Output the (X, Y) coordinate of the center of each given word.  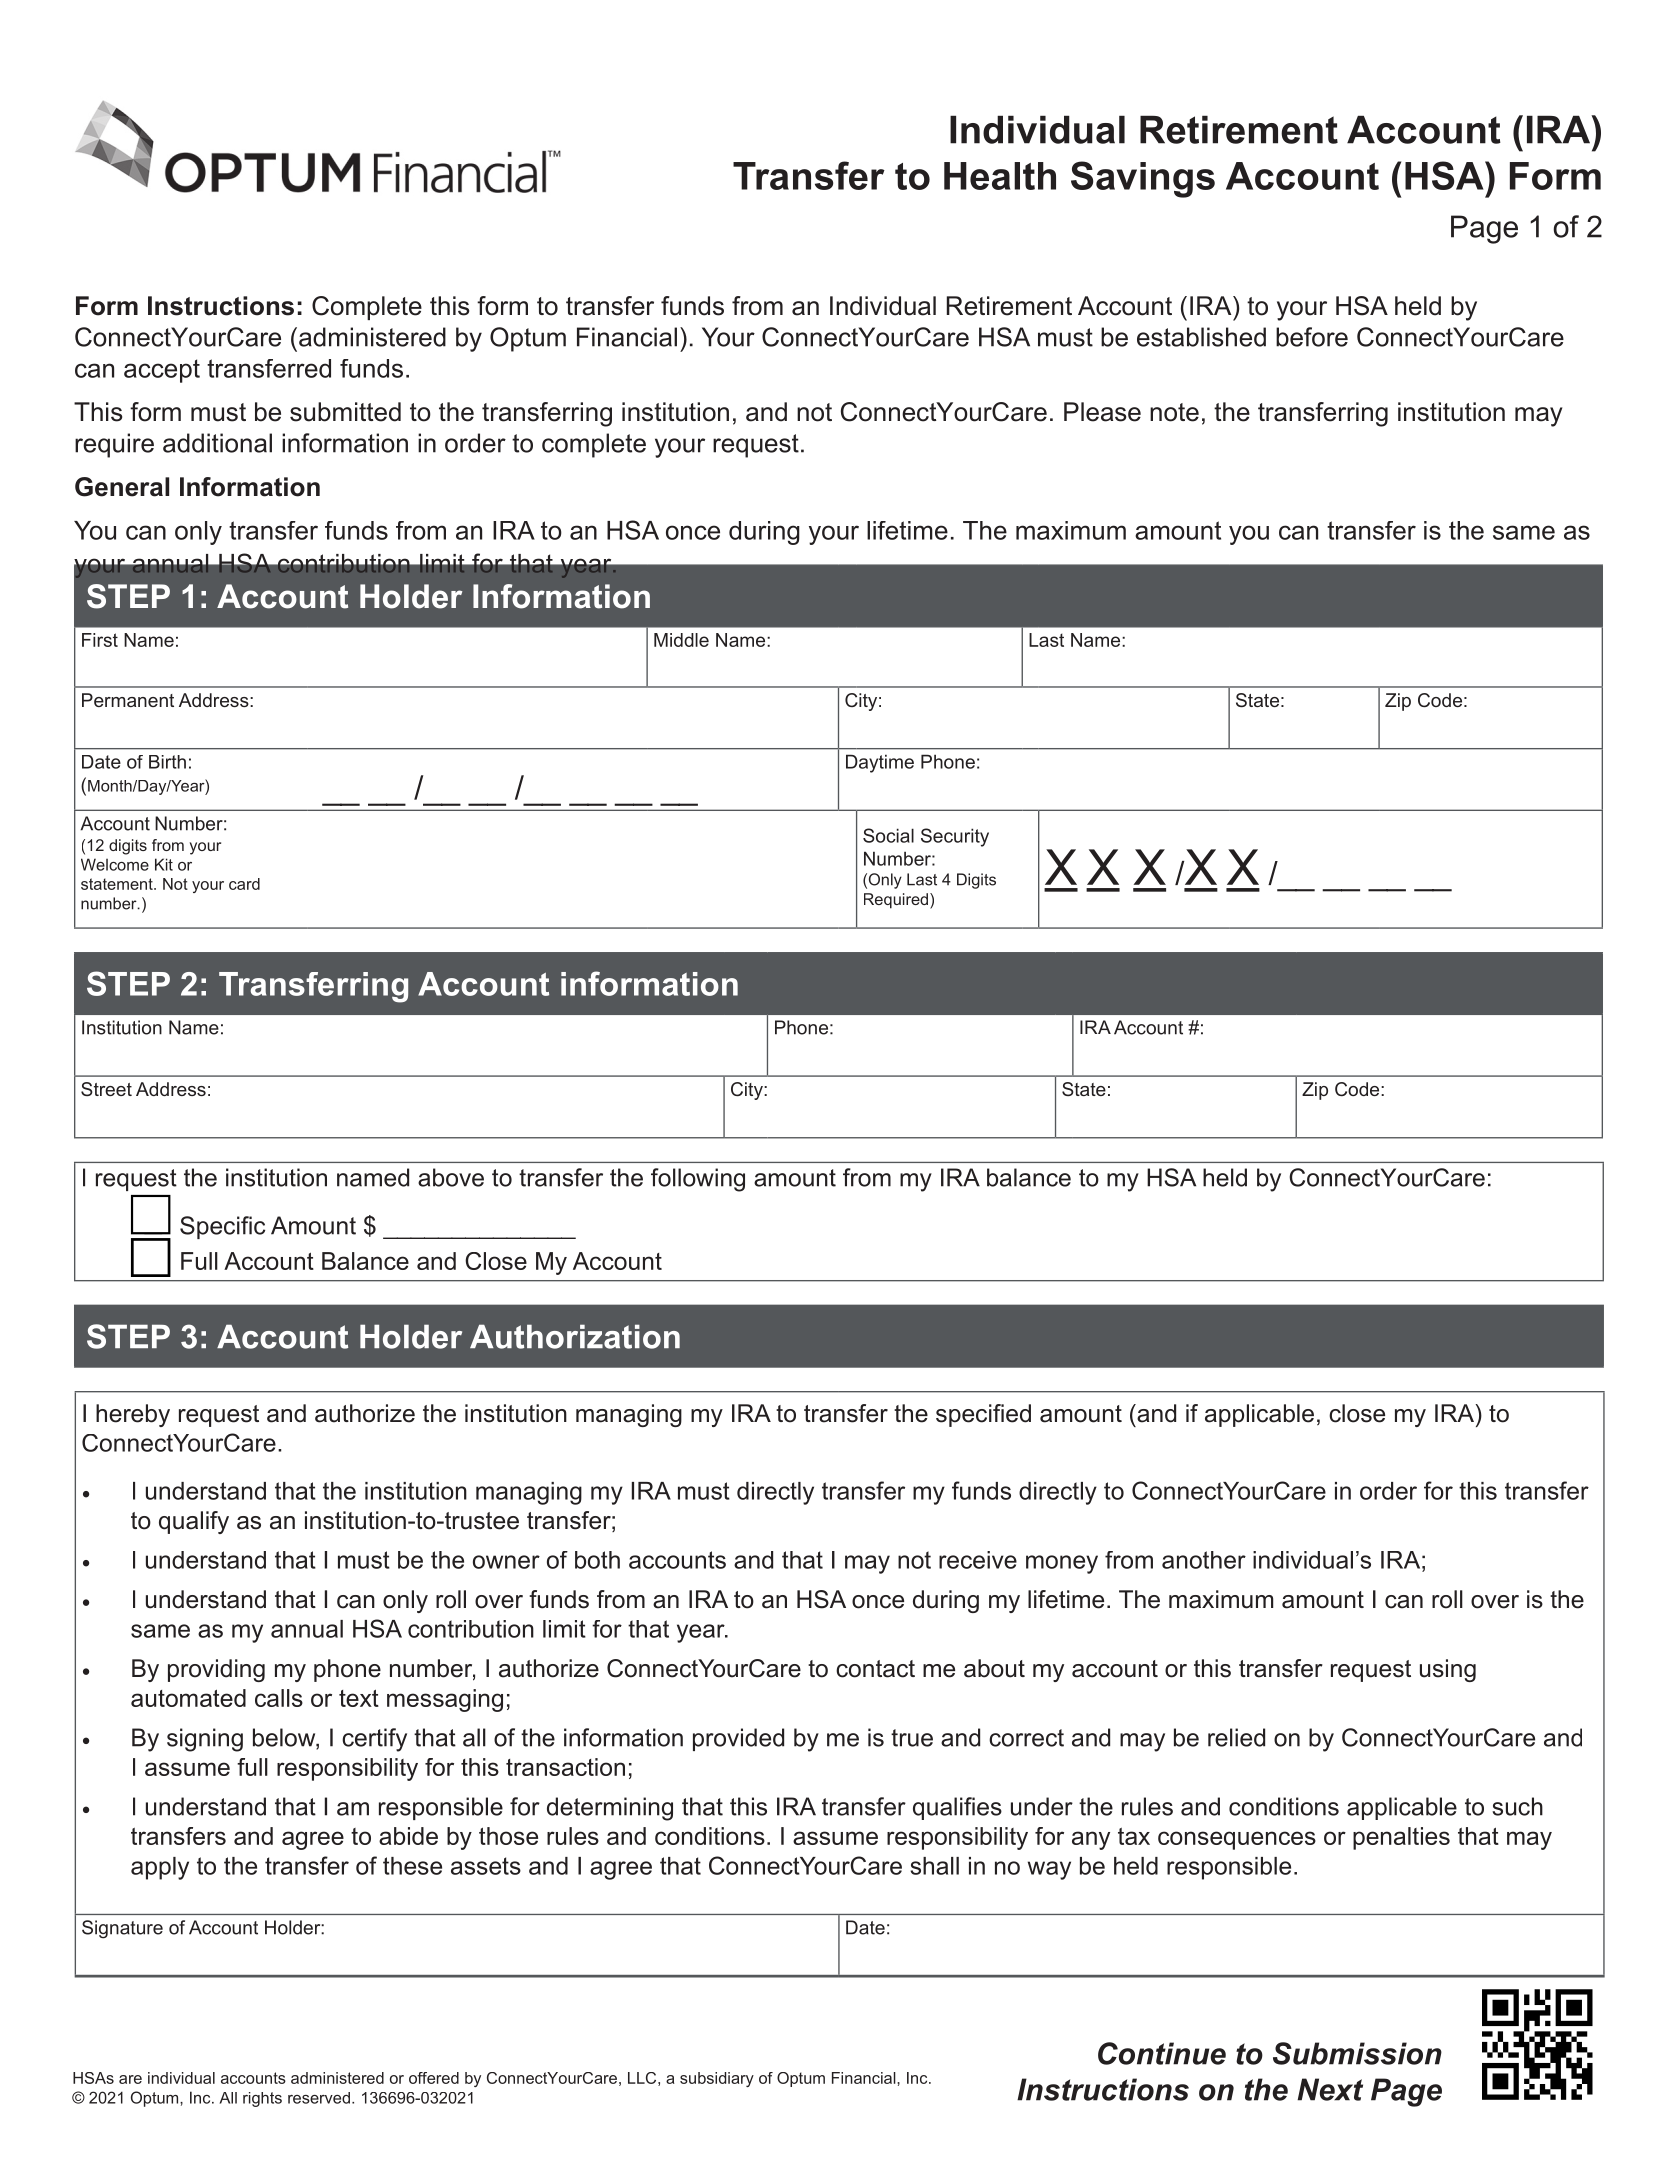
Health (1000, 176)
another (1204, 1560)
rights (262, 2099)
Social (888, 835)
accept (162, 371)
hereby (133, 1415)
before (1312, 337)
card (244, 884)
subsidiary (717, 2079)
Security (955, 837)
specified (983, 1415)
